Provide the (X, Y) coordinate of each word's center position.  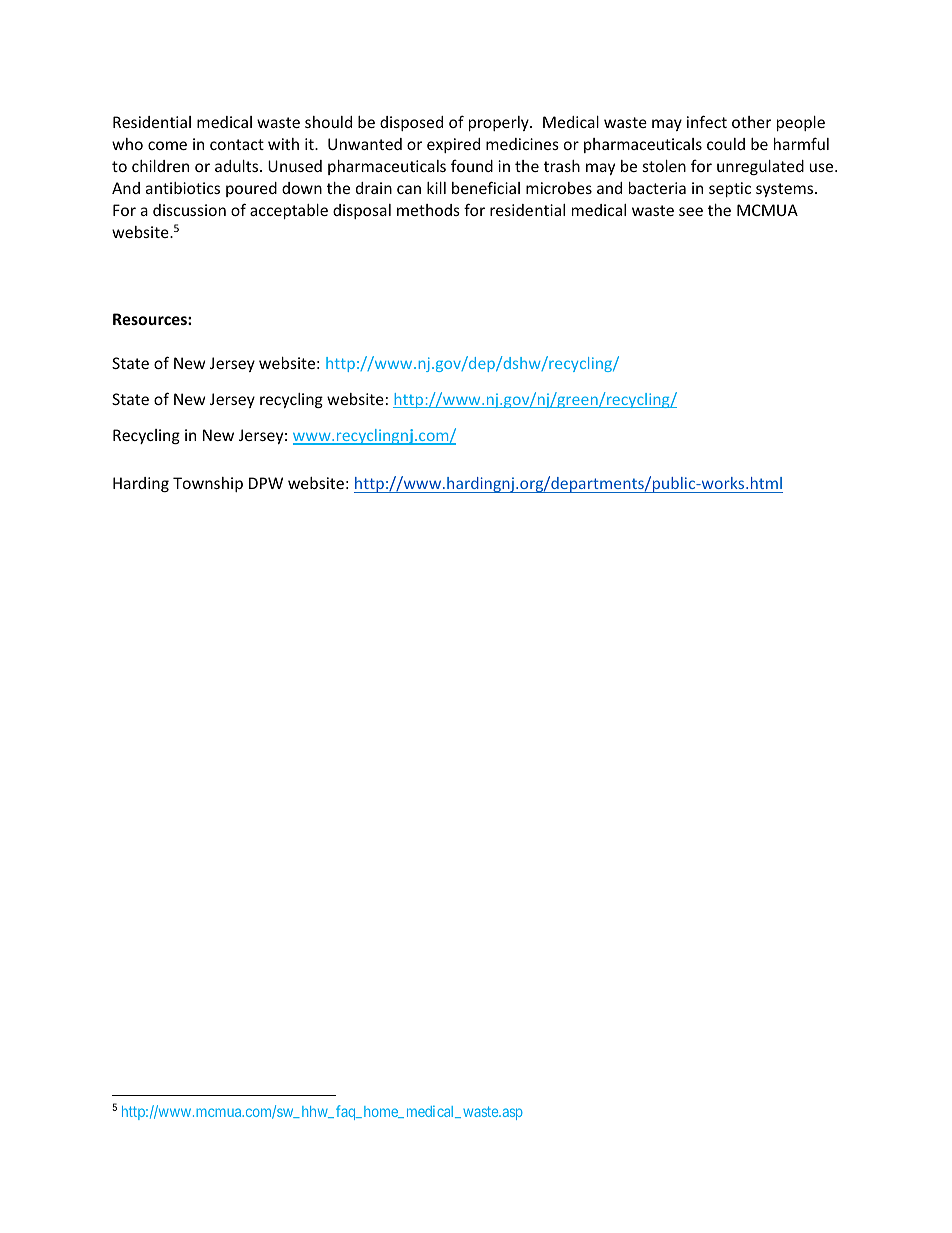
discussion (189, 210)
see (691, 211)
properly (500, 123)
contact (237, 144)
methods (428, 210)
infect (707, 121)
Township (208, 484)
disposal (362, 211)
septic (730, 189)
